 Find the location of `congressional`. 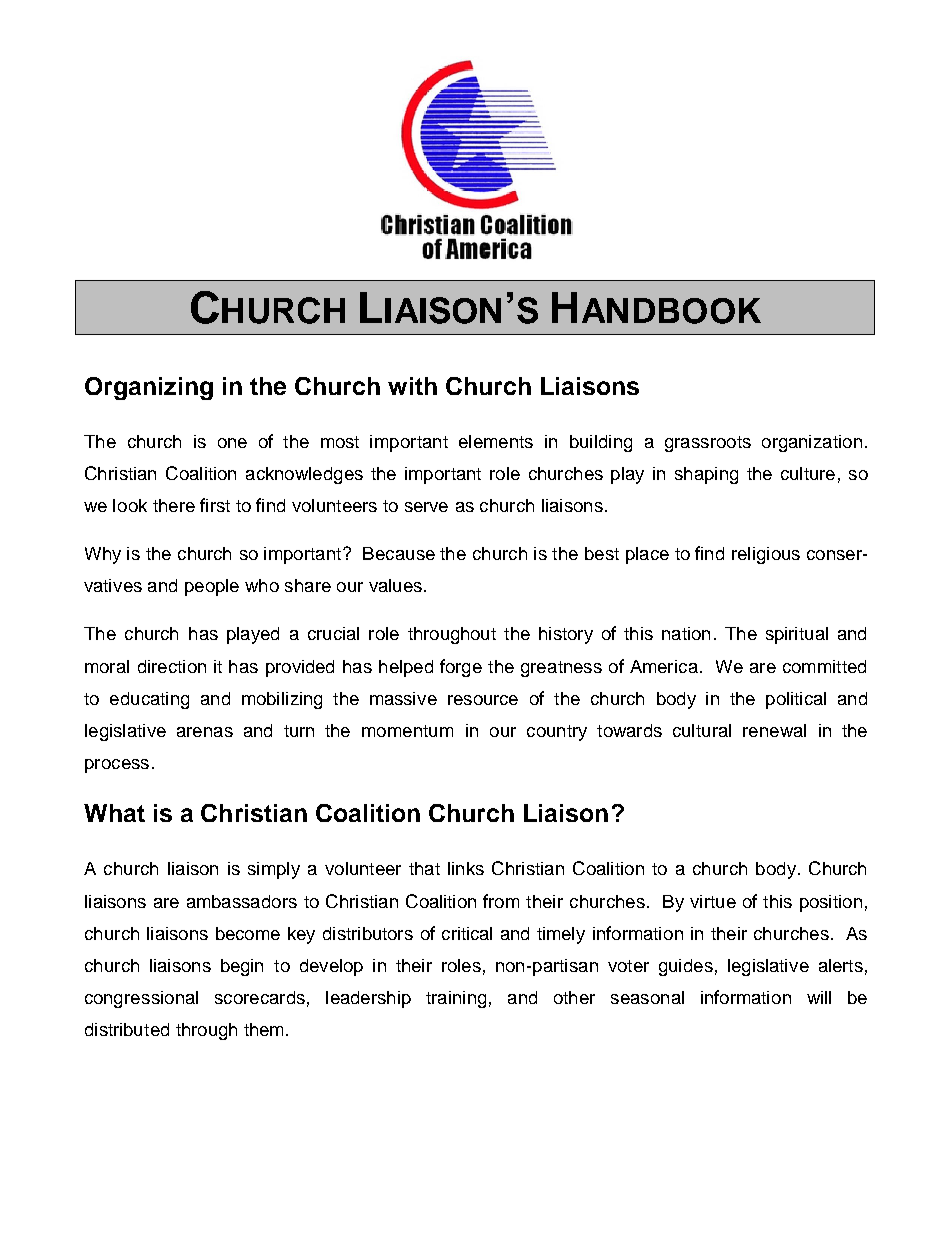

congressional is located at coordinates (141, 999).
